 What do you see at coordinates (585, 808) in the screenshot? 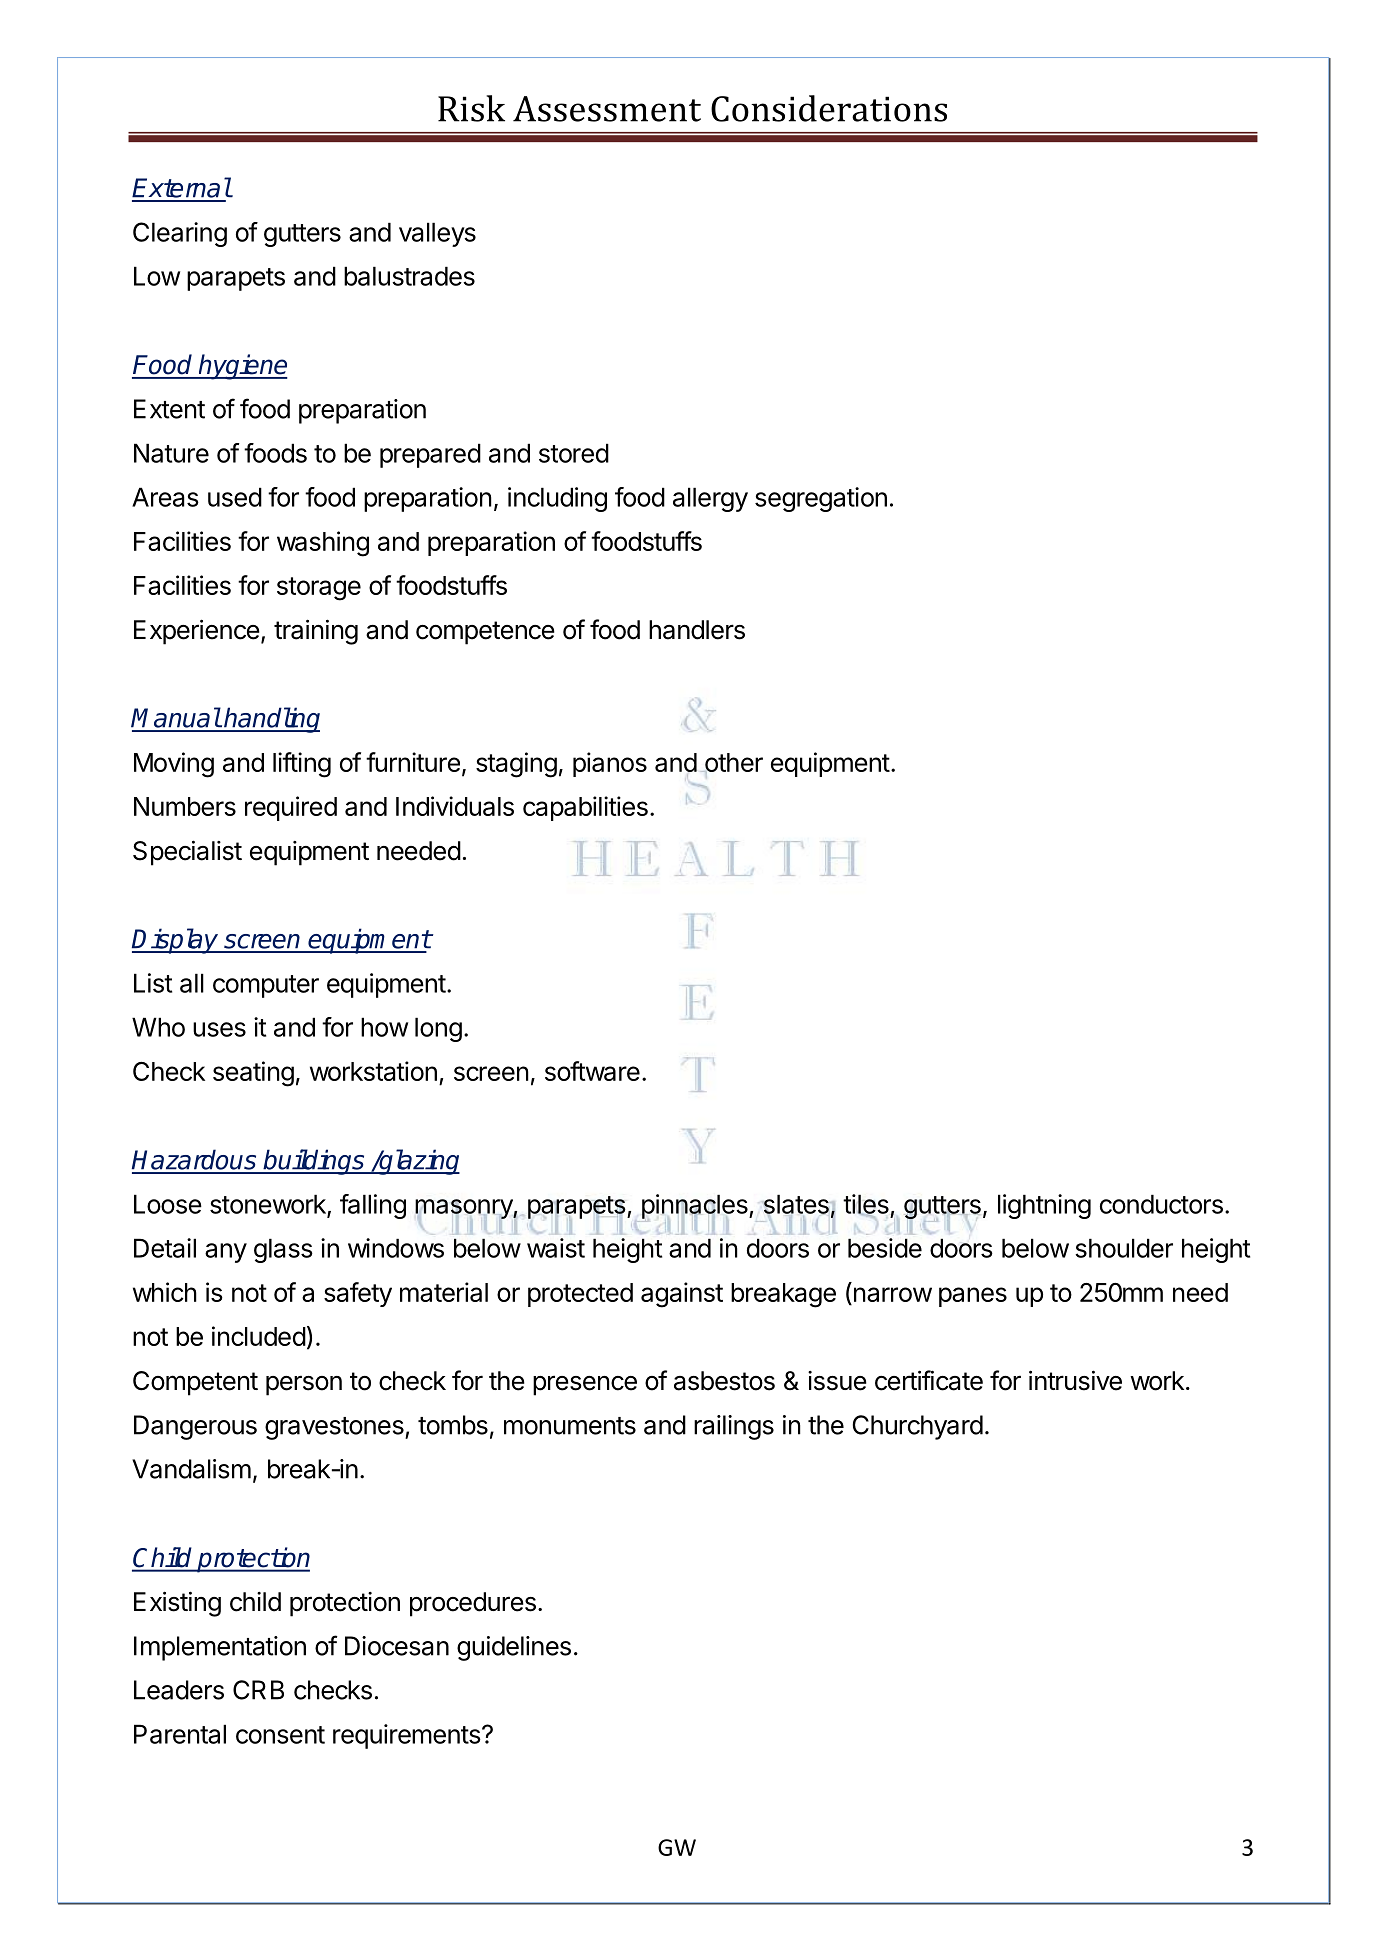
I see `capabilities` at bounding box center [585, 808].
